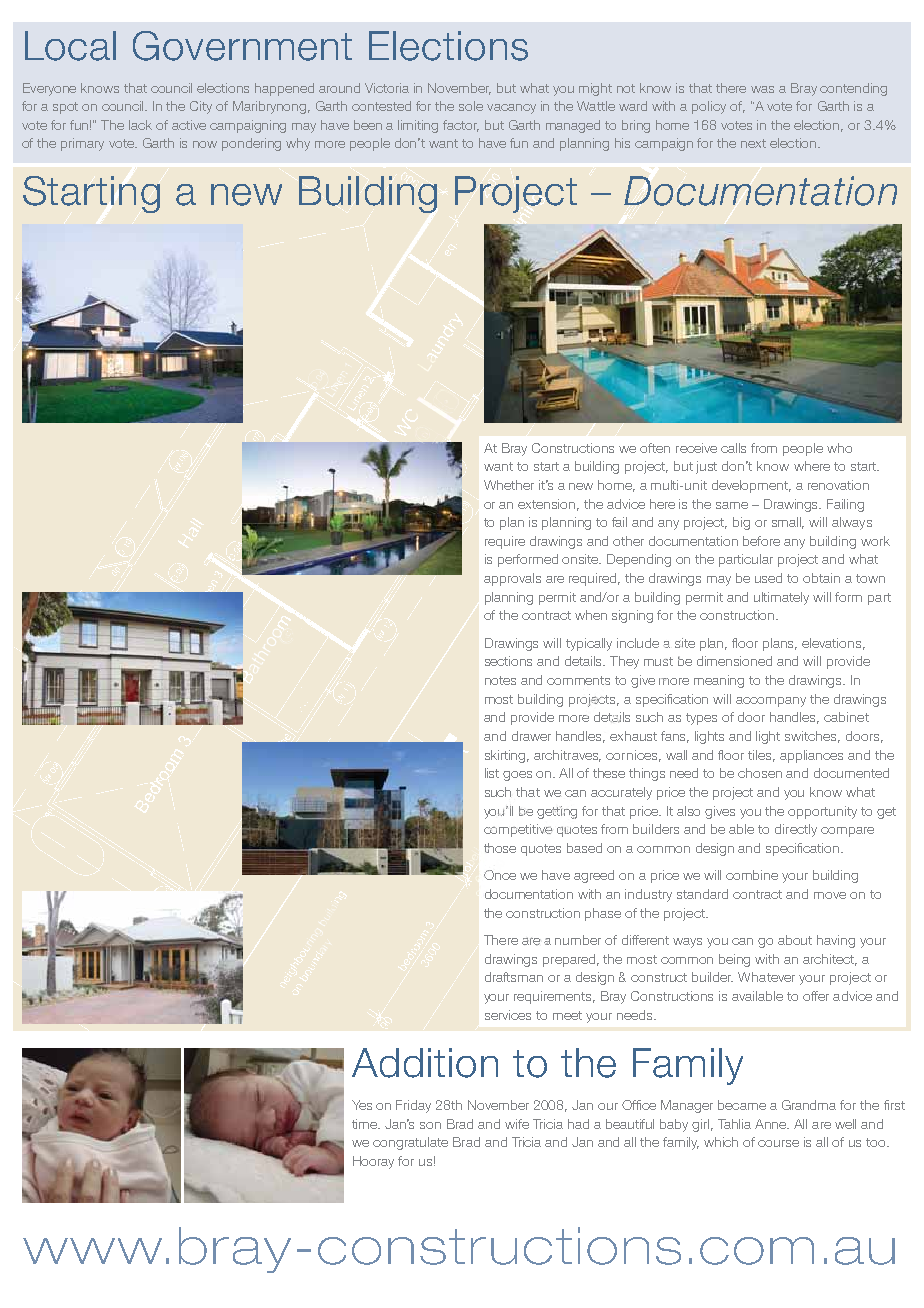  Describe the element at coordinates (508, 661) in the image. I see `sections` at that location.
